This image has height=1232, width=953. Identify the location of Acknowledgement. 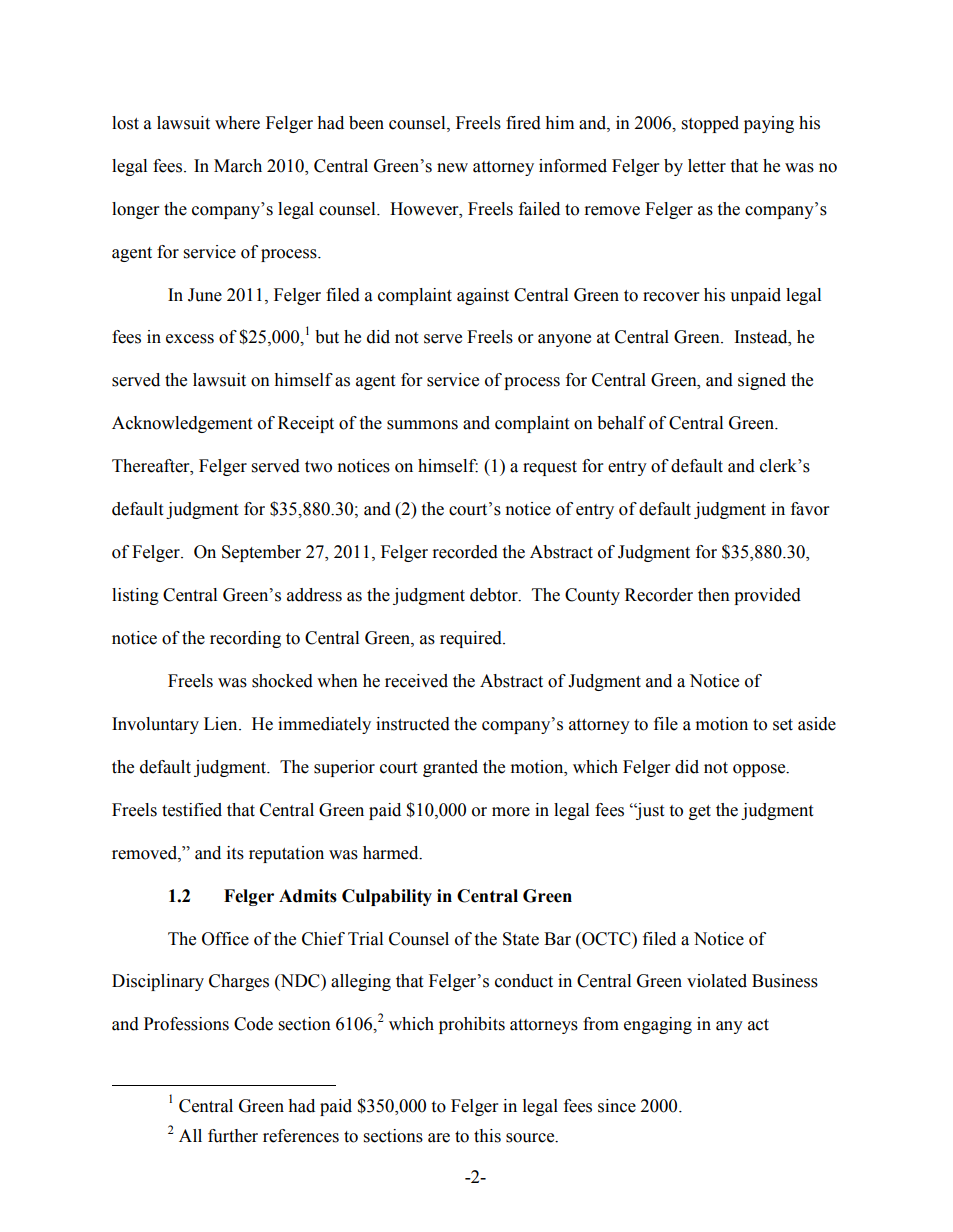
(182, 424).
